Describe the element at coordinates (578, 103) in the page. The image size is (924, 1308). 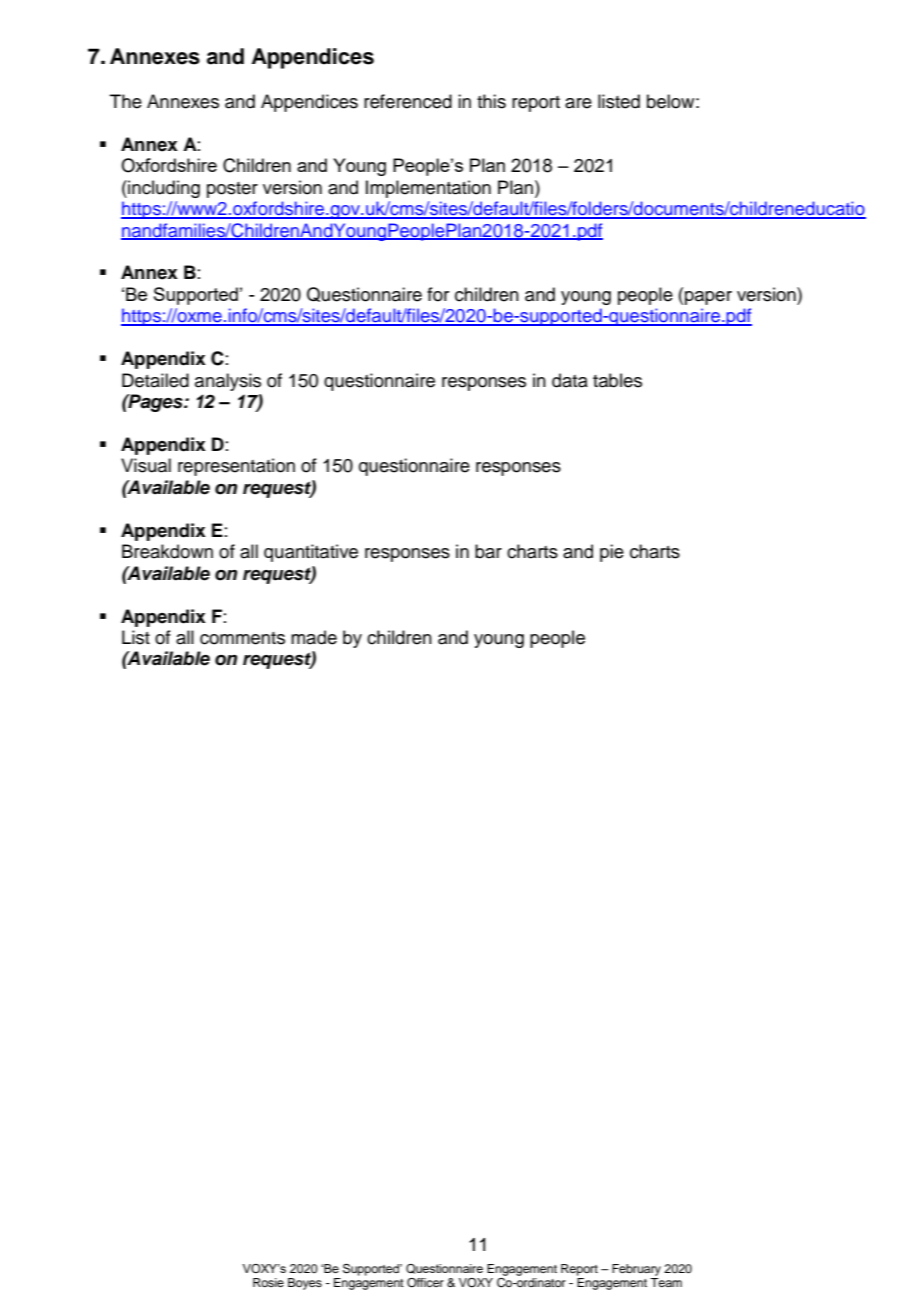
I see `are` at that location.
